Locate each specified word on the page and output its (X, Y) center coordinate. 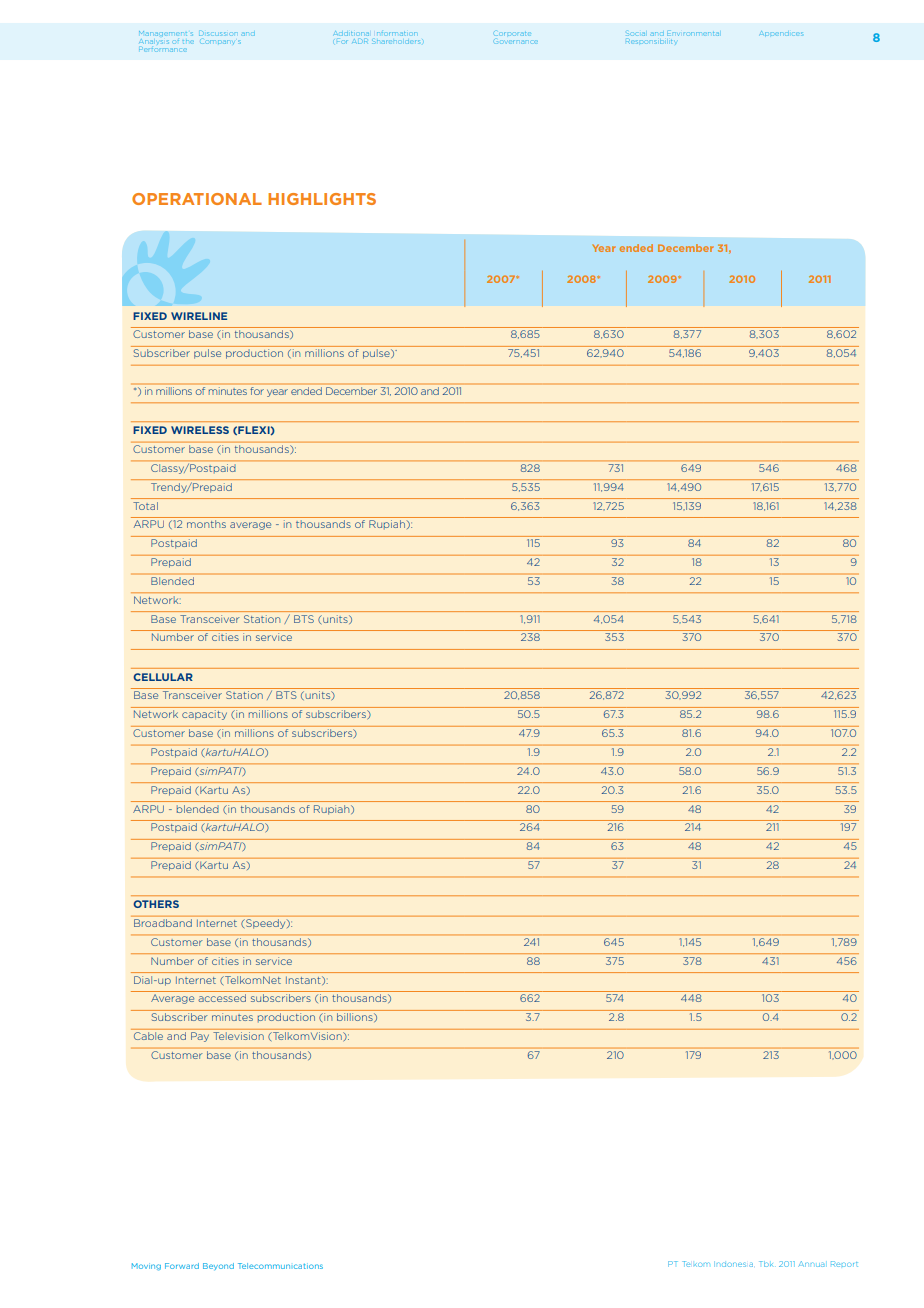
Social (636, 34)
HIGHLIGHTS (322, 199)
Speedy (267, 924)
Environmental (693, 34)
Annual (811, 1264)
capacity (204, 715)
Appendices (781, 33)
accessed (222, 998)
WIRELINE (199, 316)
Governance (516, 41)
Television (239, 1036)
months (206, 524)
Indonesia (733, 1264)
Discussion (217, 33)
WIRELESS (200, 430)
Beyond (218, 1266)
